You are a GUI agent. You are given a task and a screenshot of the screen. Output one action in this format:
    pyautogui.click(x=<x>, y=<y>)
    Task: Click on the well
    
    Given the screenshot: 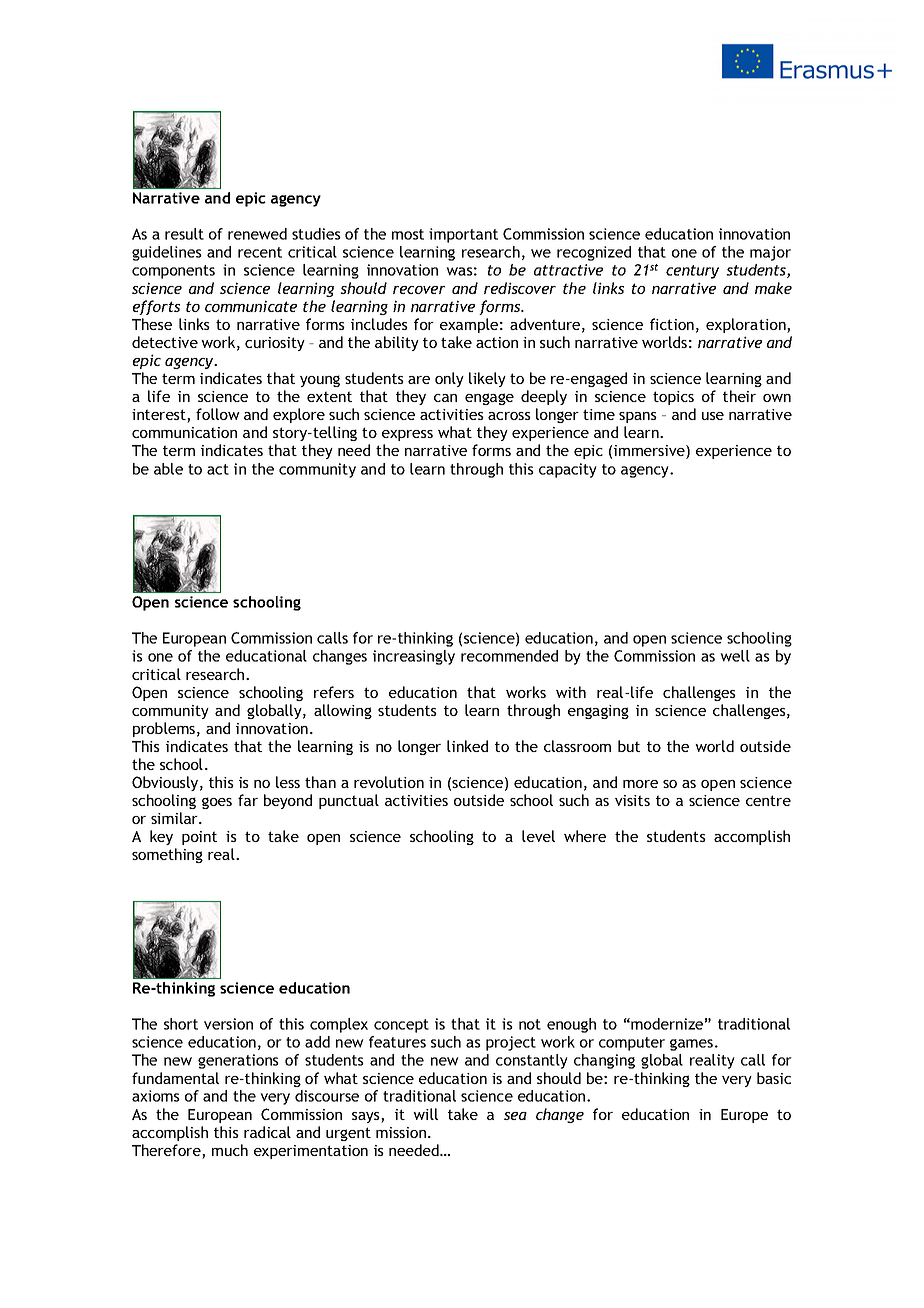 What is the action you would take?
    pyautogui.click(x=735, y=656)
